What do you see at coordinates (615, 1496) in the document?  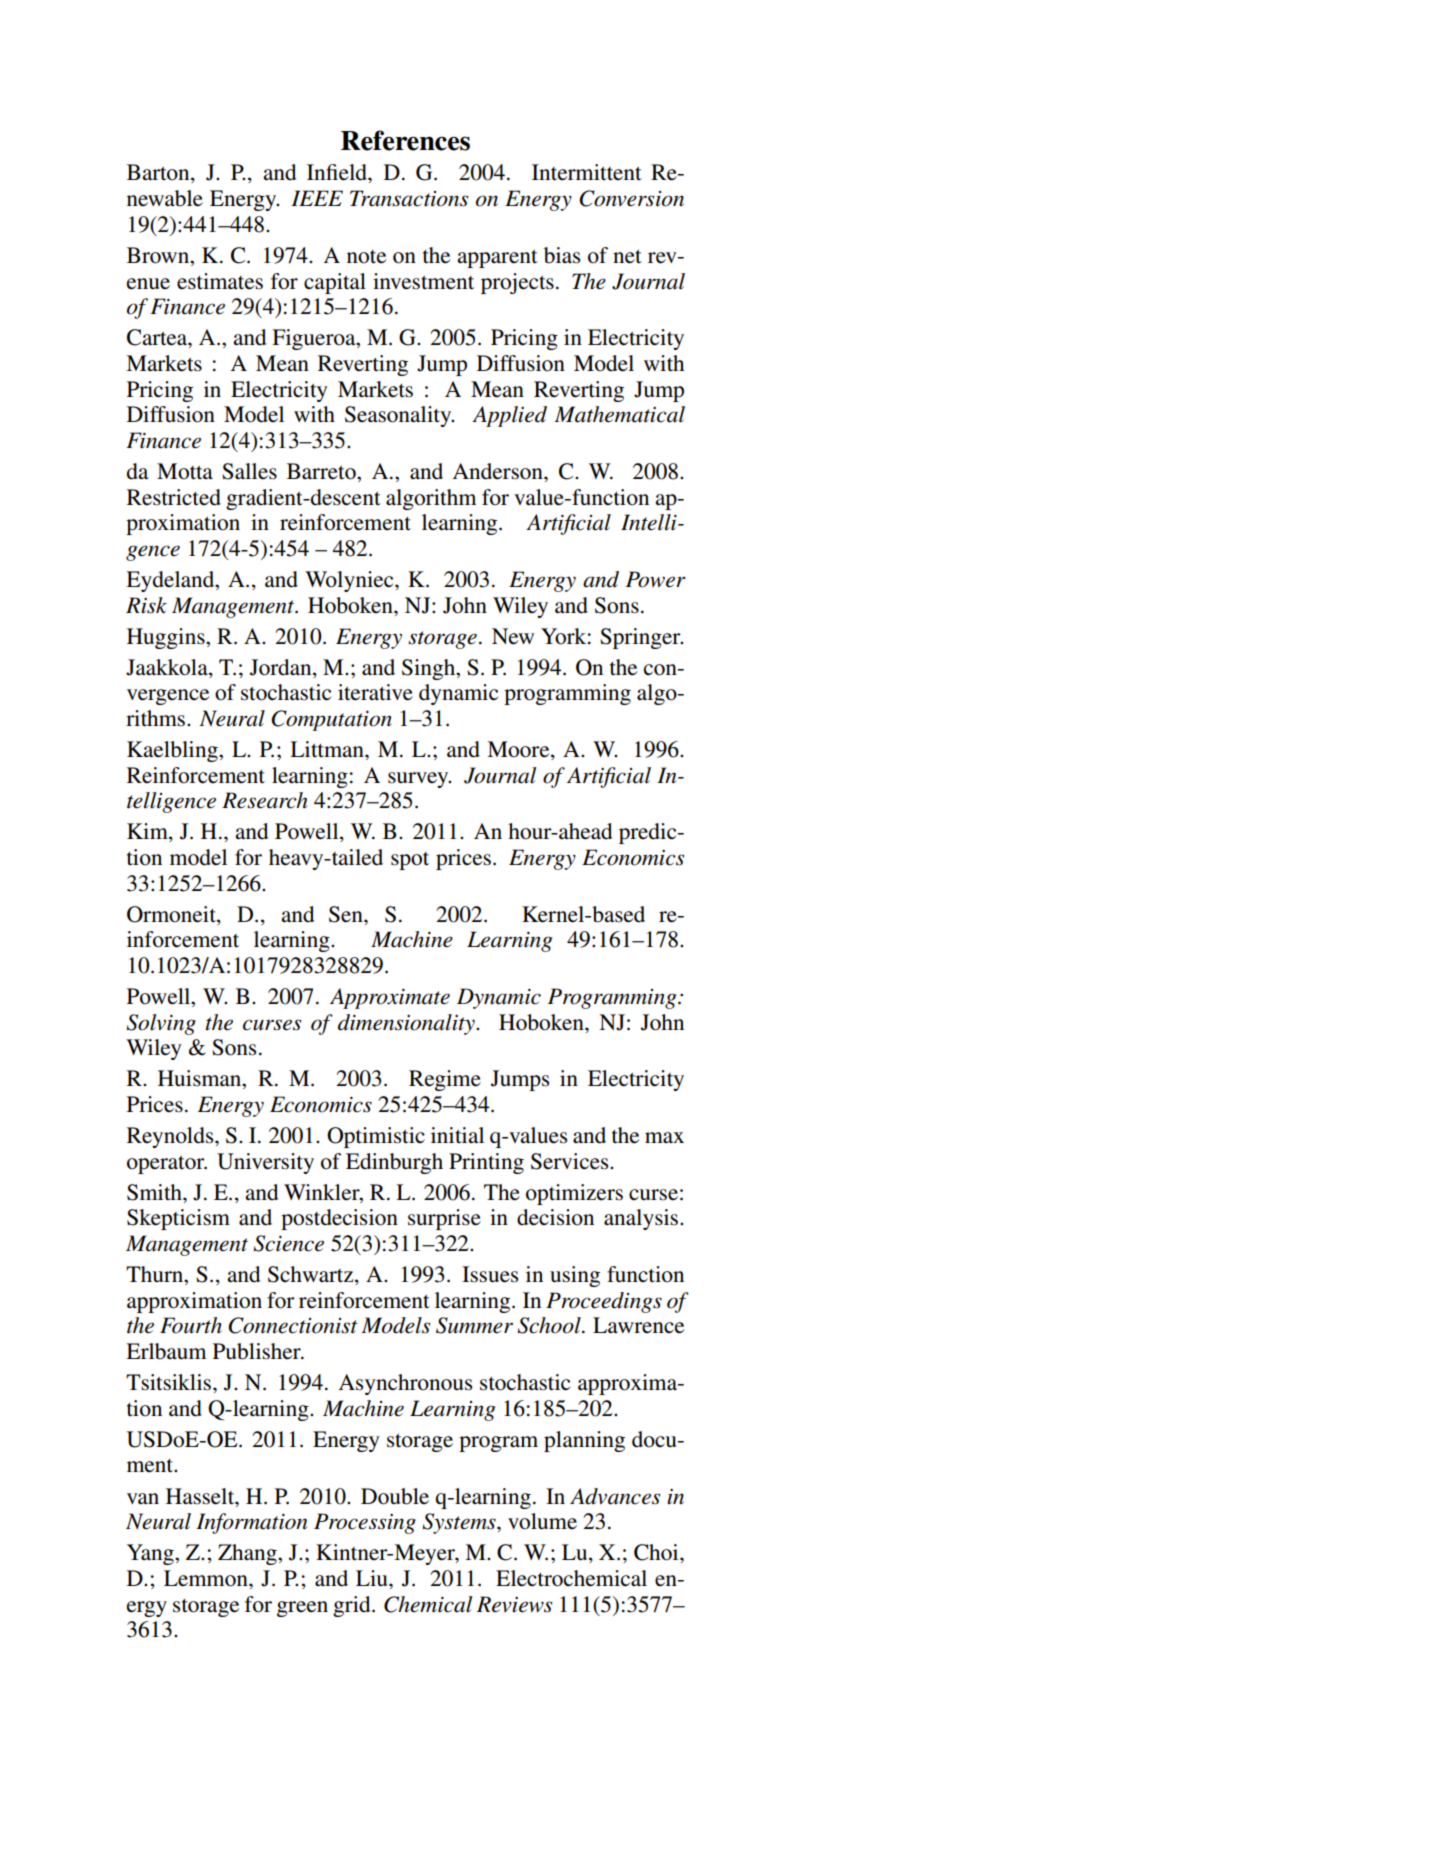 I see `Advances` at bounding box center [615, 1496].
